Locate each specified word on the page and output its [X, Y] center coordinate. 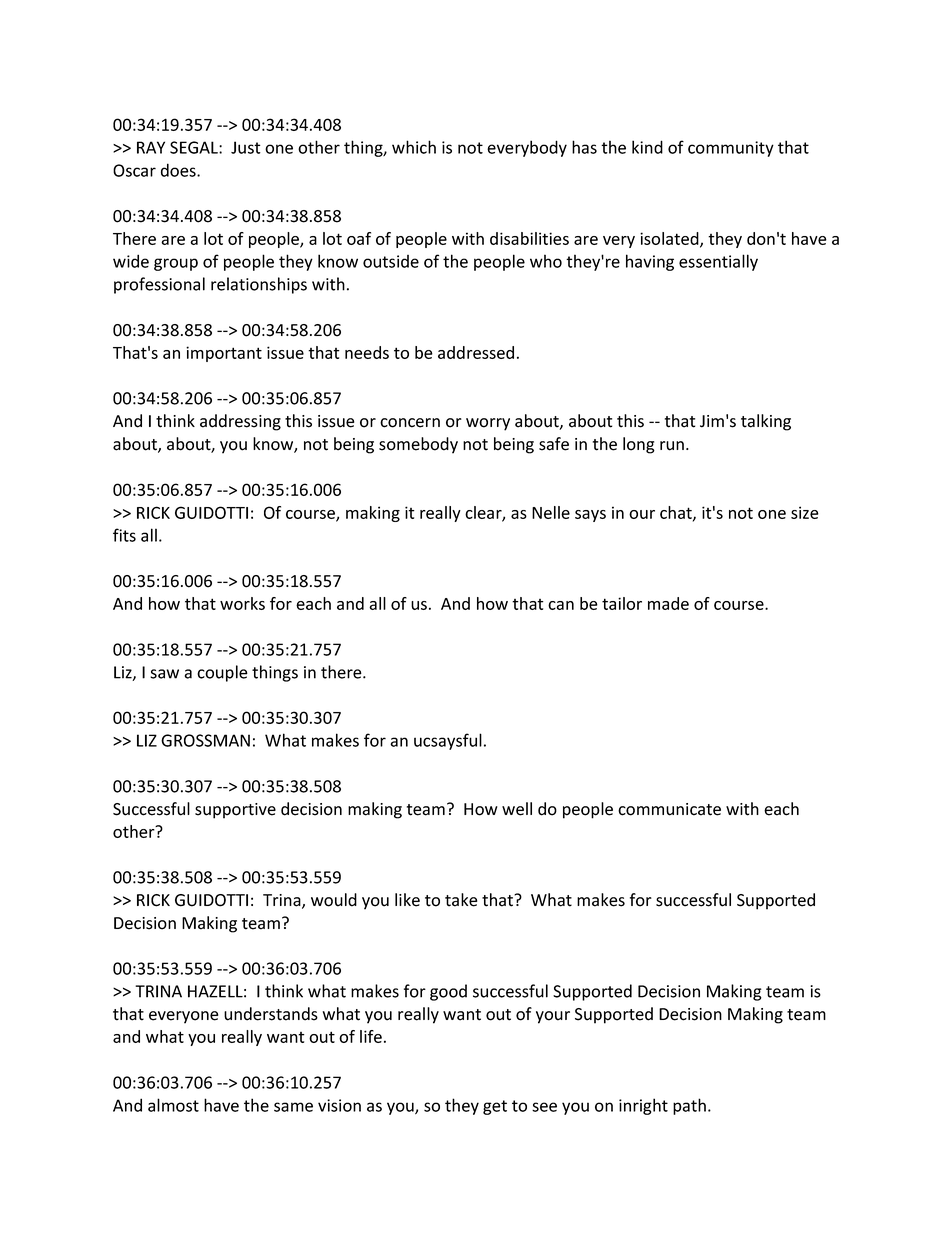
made [668, 603]
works [242, 603]
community [731, 149]
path [689, 1106]
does [179, 170]
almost [173, 1105]
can [561, 605]
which [414, 147]
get [495, 1107]
